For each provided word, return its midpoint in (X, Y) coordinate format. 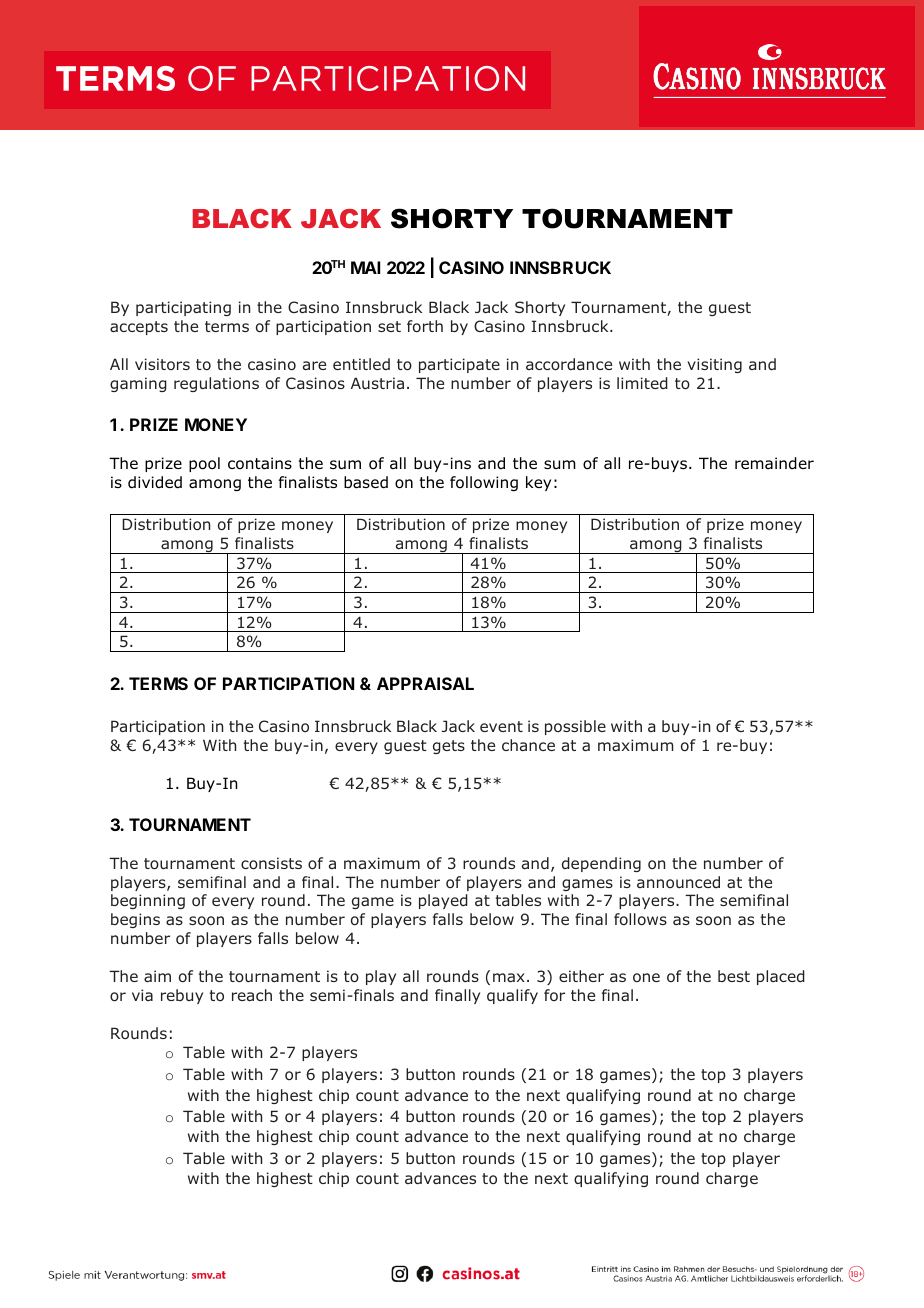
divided (155, 482)
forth (425, 326)
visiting (715, 365)
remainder (774, 463)
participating (183, 308)
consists (271, 863)
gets (449, 747)
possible (575, 727)
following (484, 483)
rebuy (182, 996)
